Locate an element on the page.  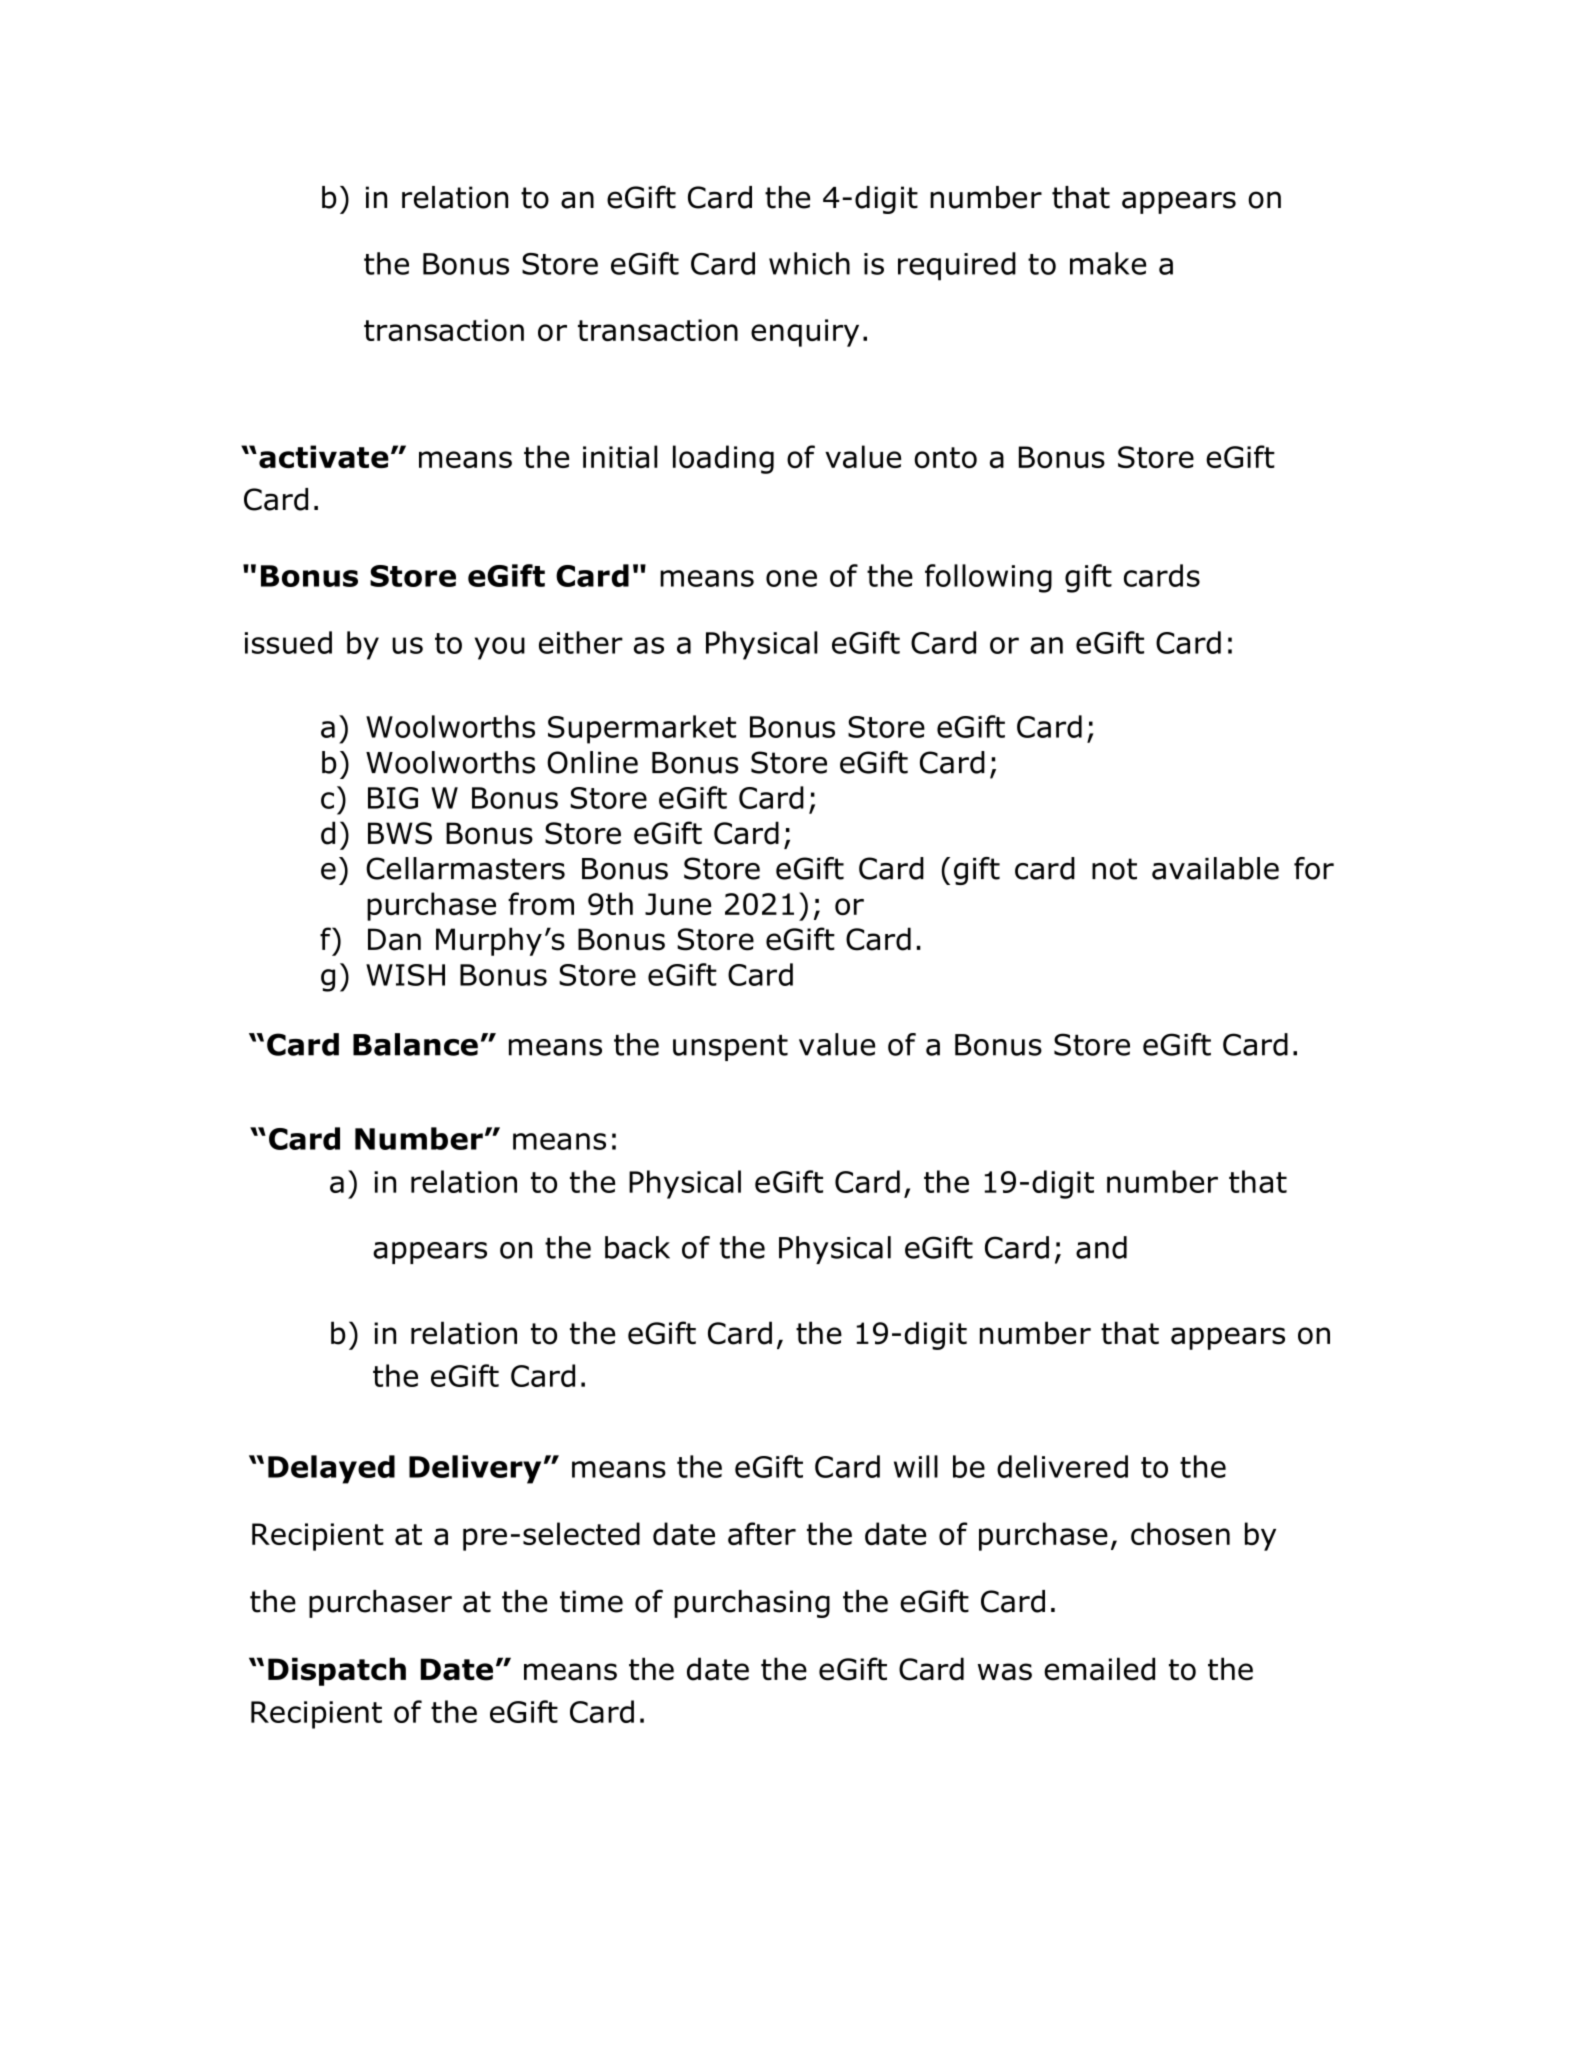
activate is located at coordinates (324, 456).
